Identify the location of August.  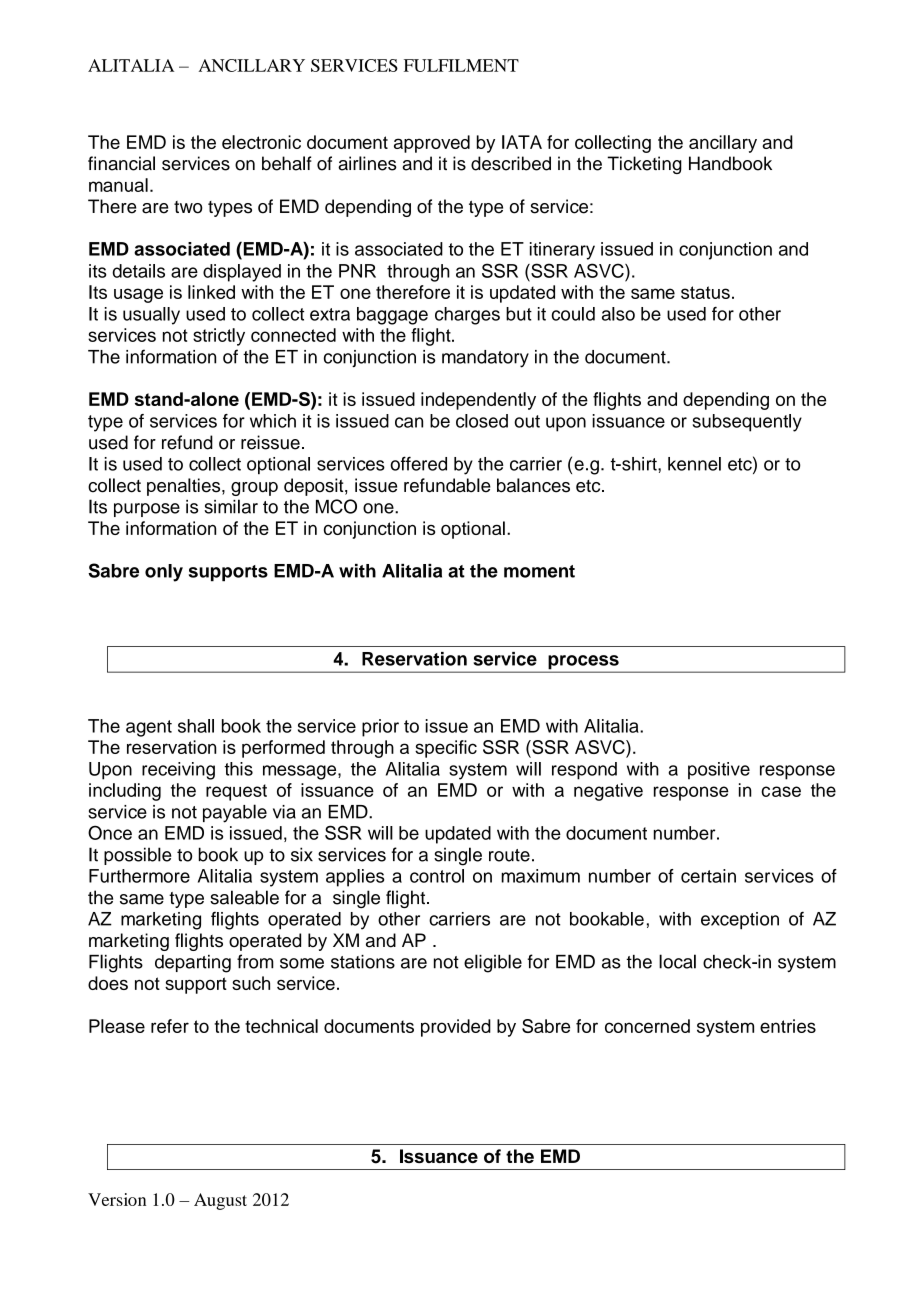
(220, 1201).
